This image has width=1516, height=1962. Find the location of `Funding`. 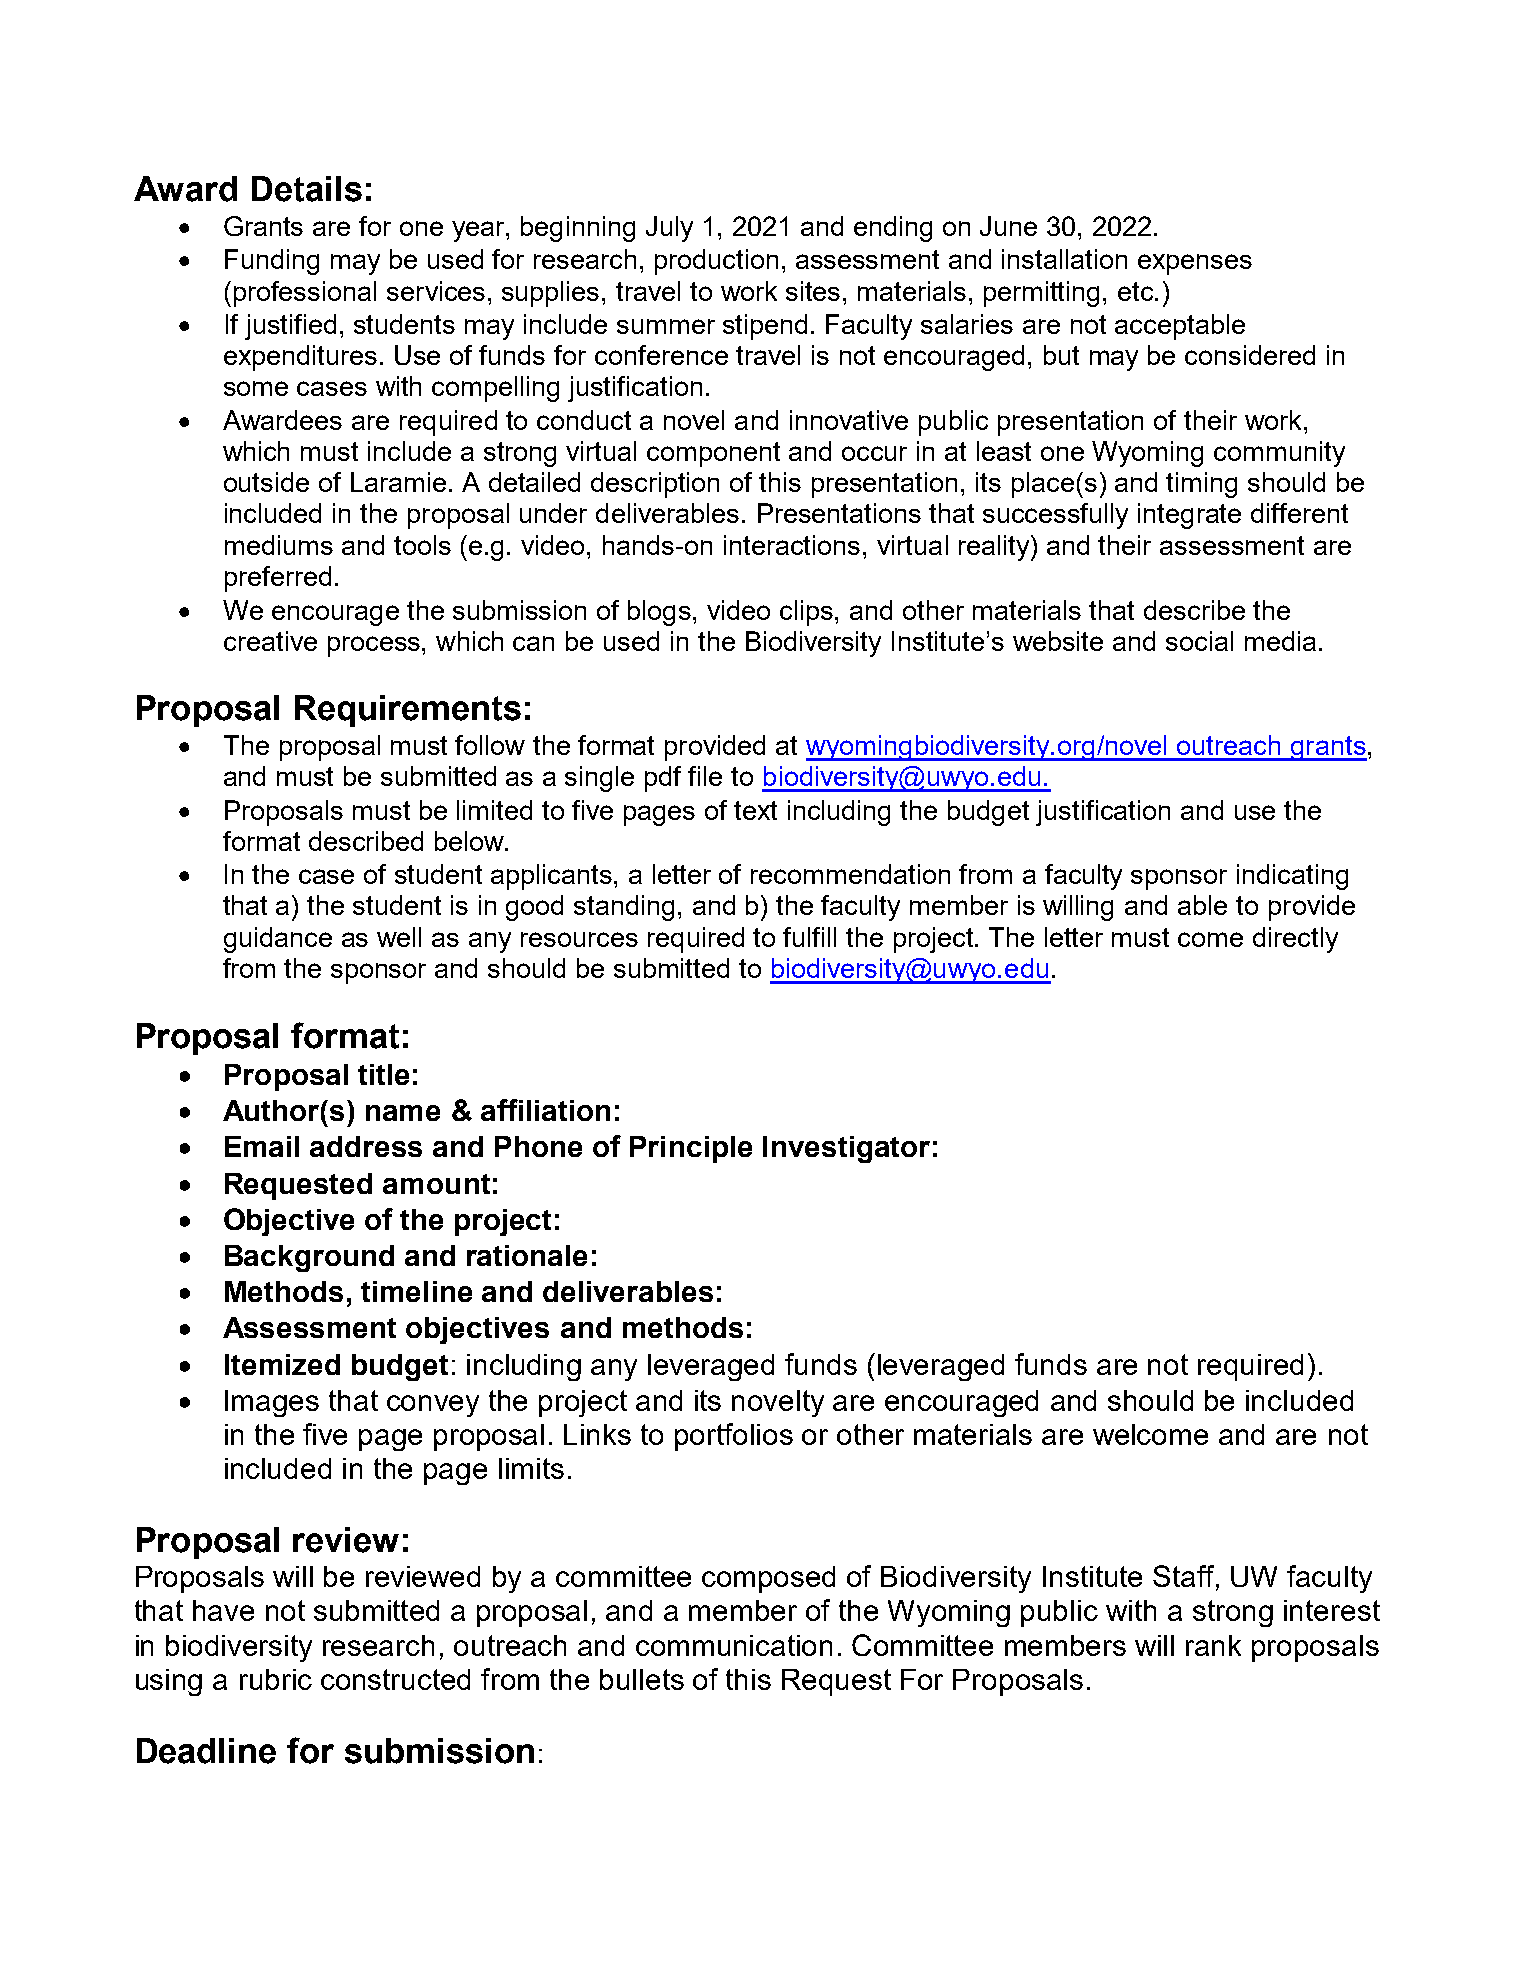

Funding is located at coordinates (272, 262).
